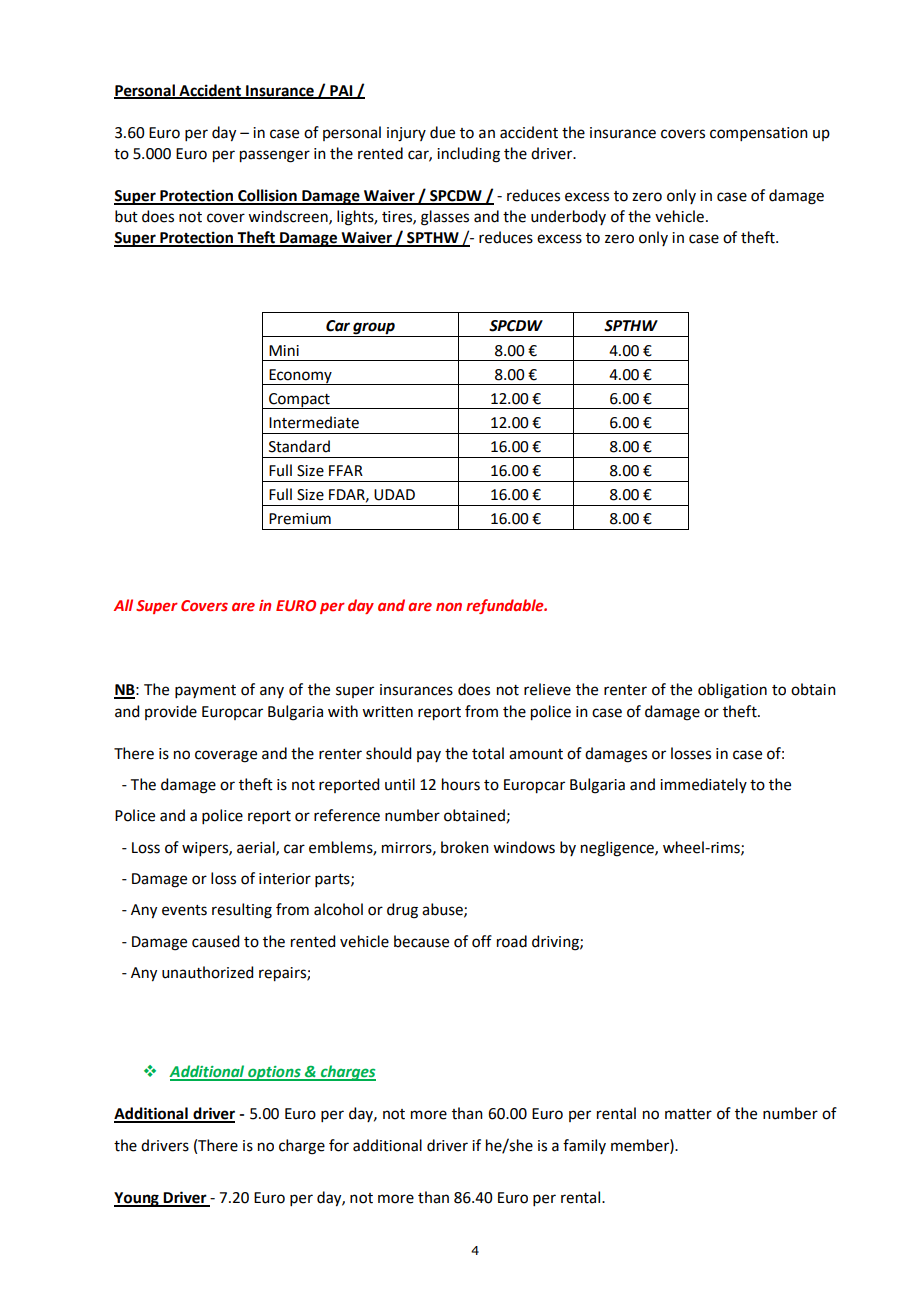 The height and width of the document is (1308, 924). What do you see at coordinates (275, 156) in the document?
I see `passenger` at bounding box center [275, 156].
